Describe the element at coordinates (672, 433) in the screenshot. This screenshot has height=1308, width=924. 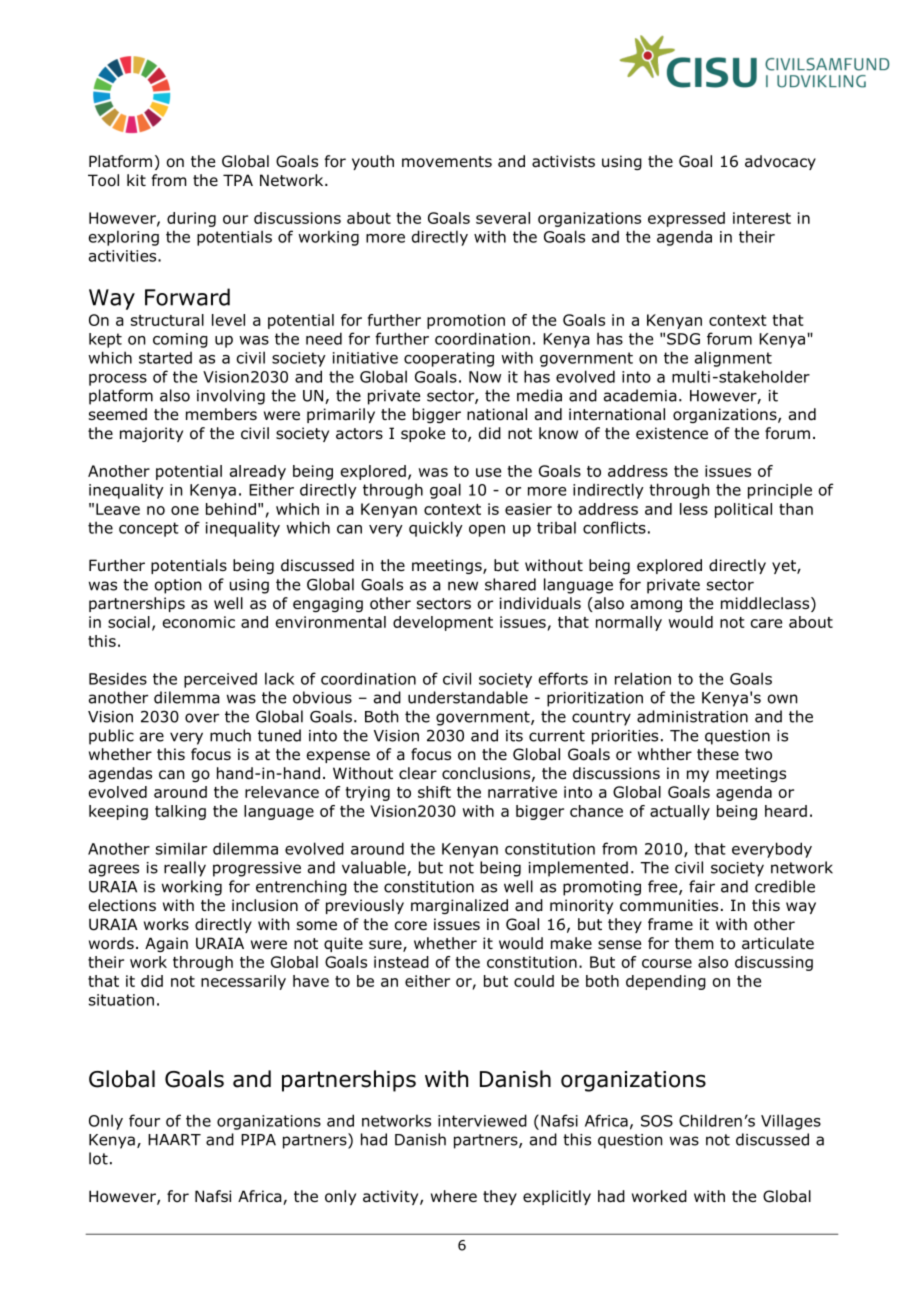
I see `existence` at that location.
